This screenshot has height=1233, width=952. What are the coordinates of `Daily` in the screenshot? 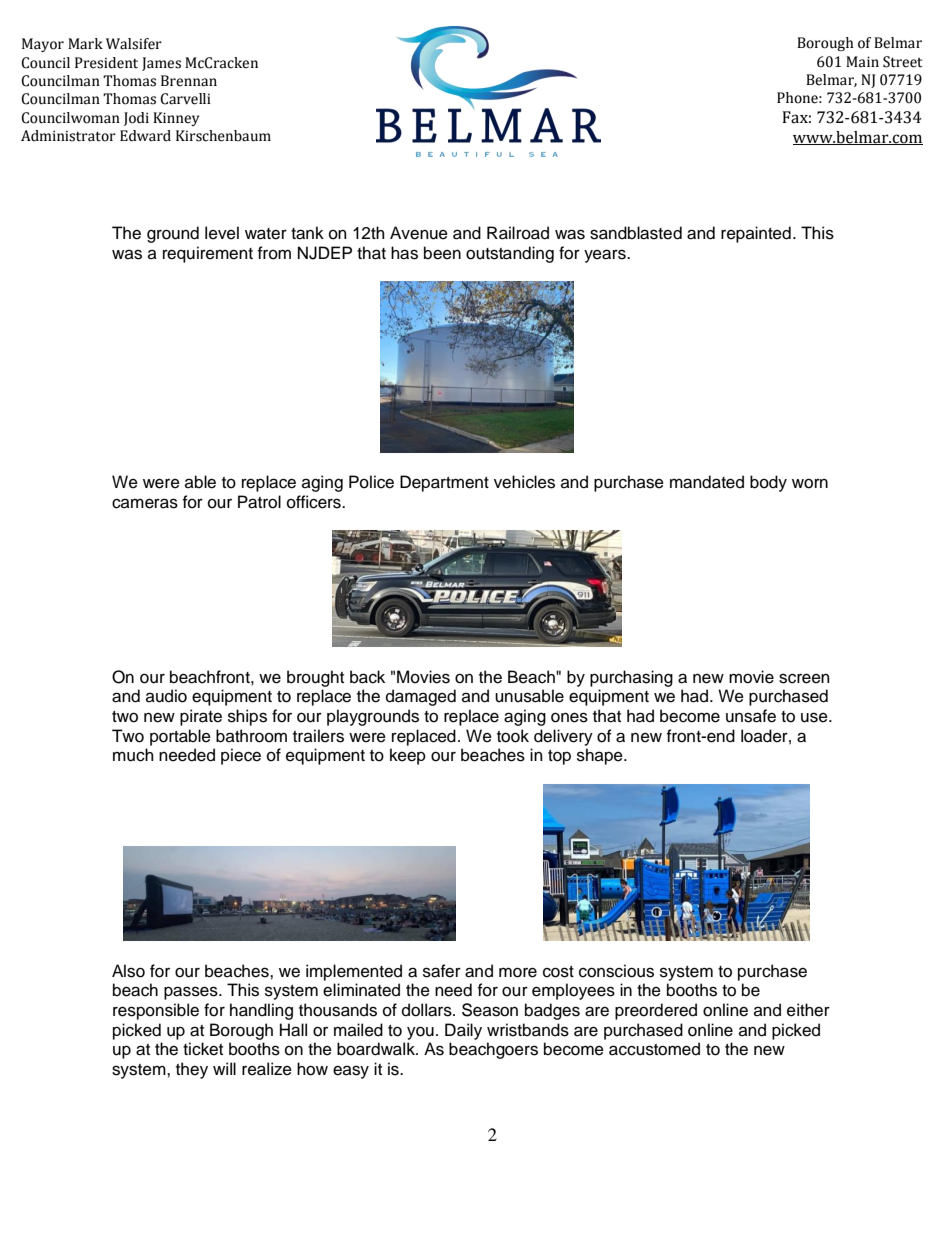 It's located at (463, 1031).
